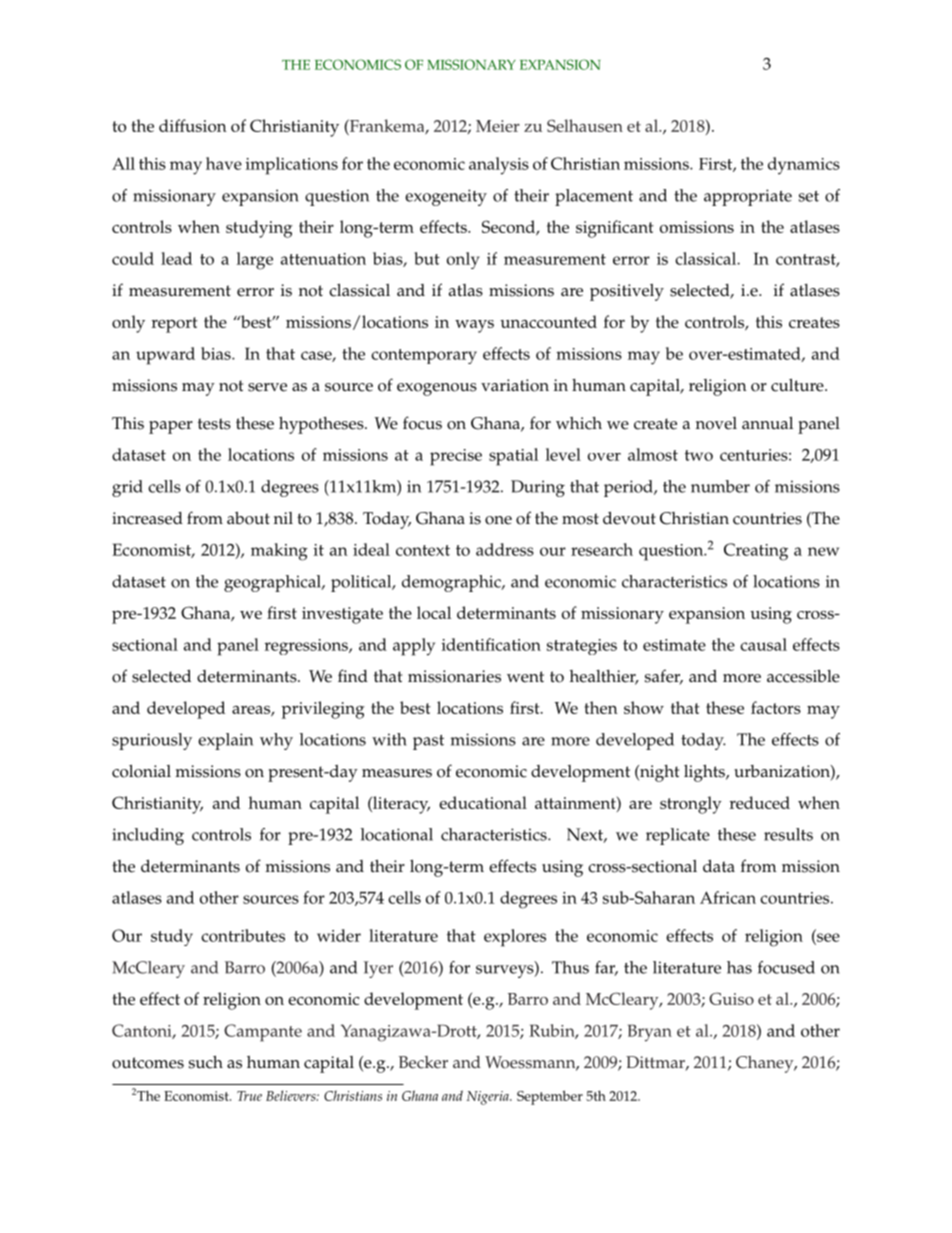  What do you see at coordinates (148, 836) in the screenshot?
I see `including` at bounding box center [148, 836].
